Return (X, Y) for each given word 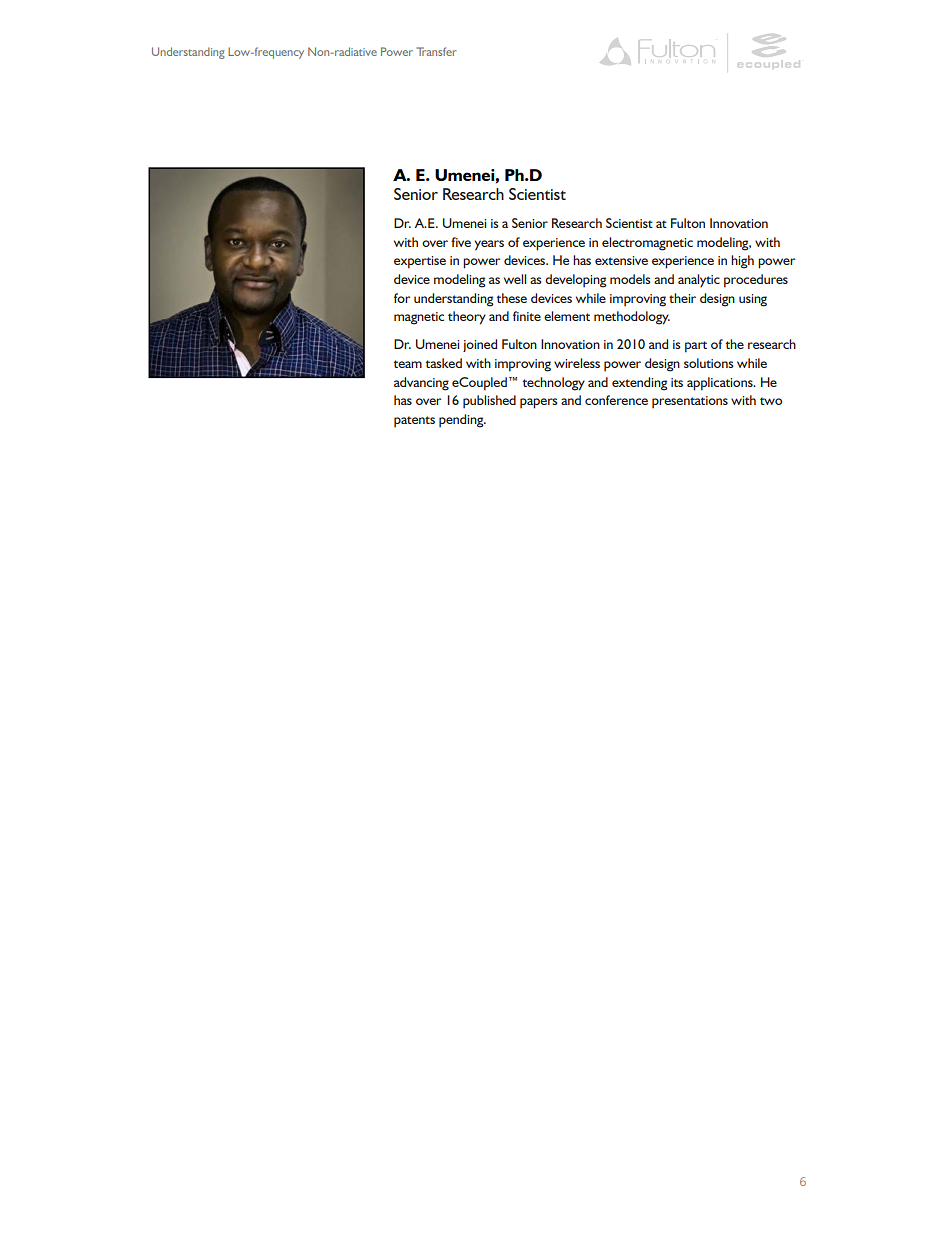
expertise (420, 262)
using (753, 300)
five (461, 242)
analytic (699, 281)
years (489, 245)
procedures (756, 281)
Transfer (436, 51)
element (567, 316)
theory (467, 318)
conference (616, 400)
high (742, 262)
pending (462, 421)
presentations (690, 402)
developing (576, 281)
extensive (621, 260)
